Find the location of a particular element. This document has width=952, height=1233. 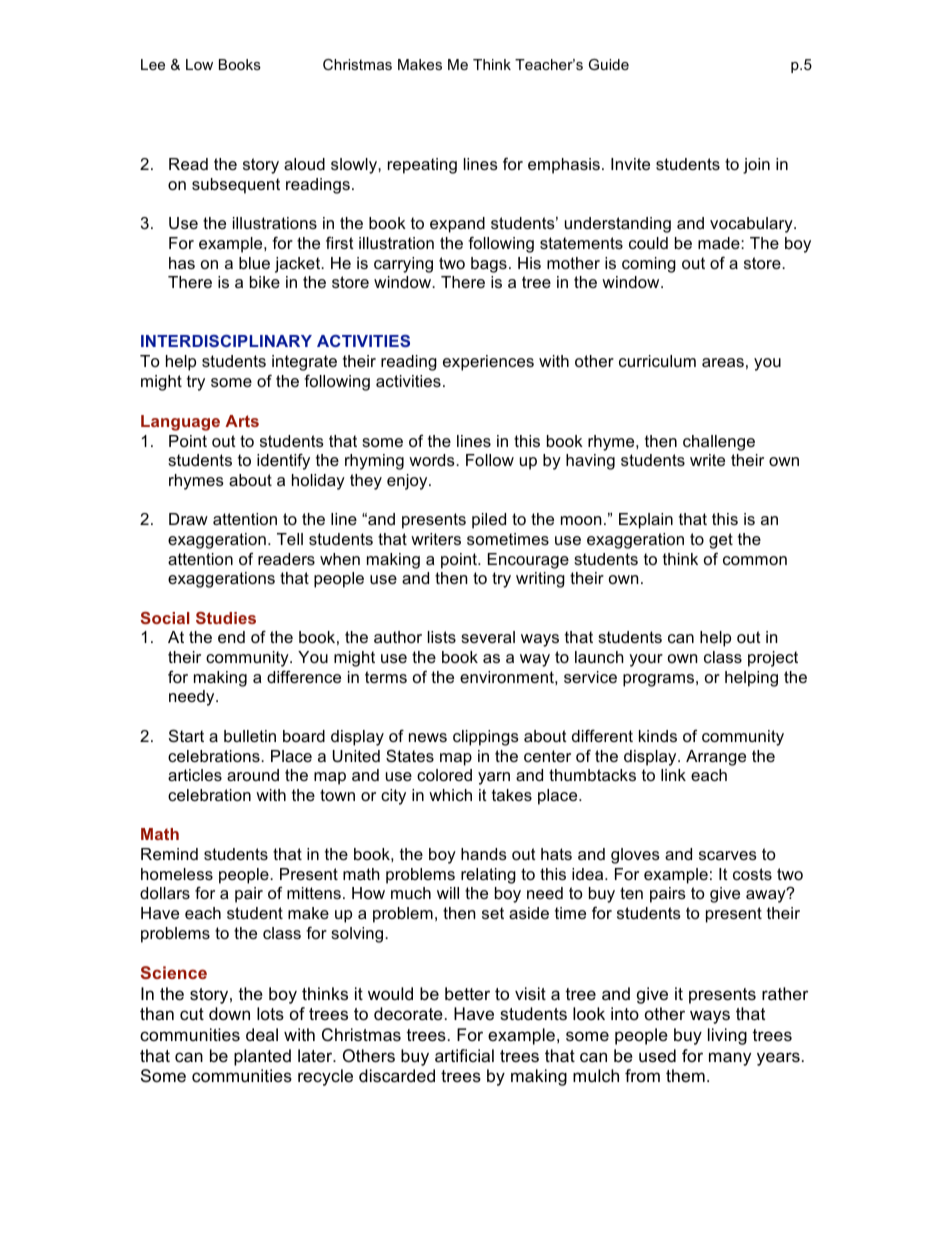

planted is located at coordinates (262, 1057).
